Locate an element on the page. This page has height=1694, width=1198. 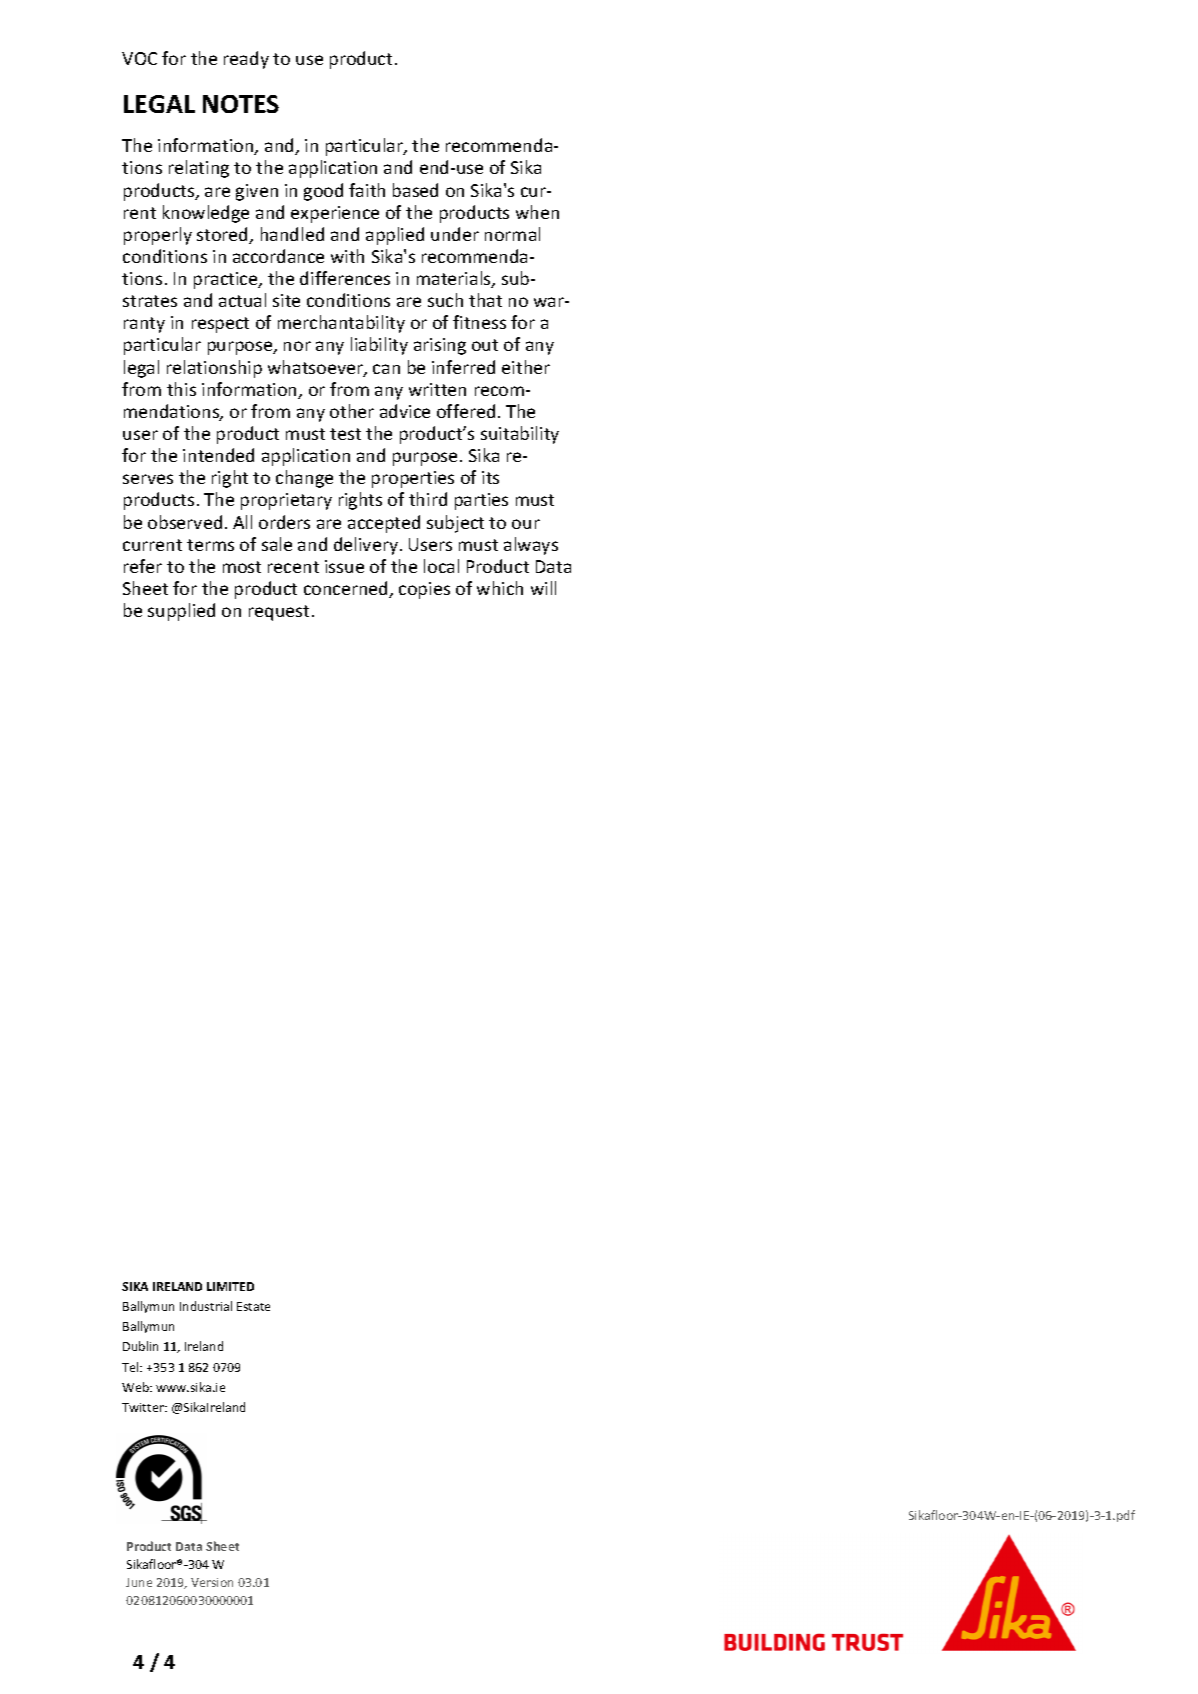
concerned is located at coordinates (347, 589).
